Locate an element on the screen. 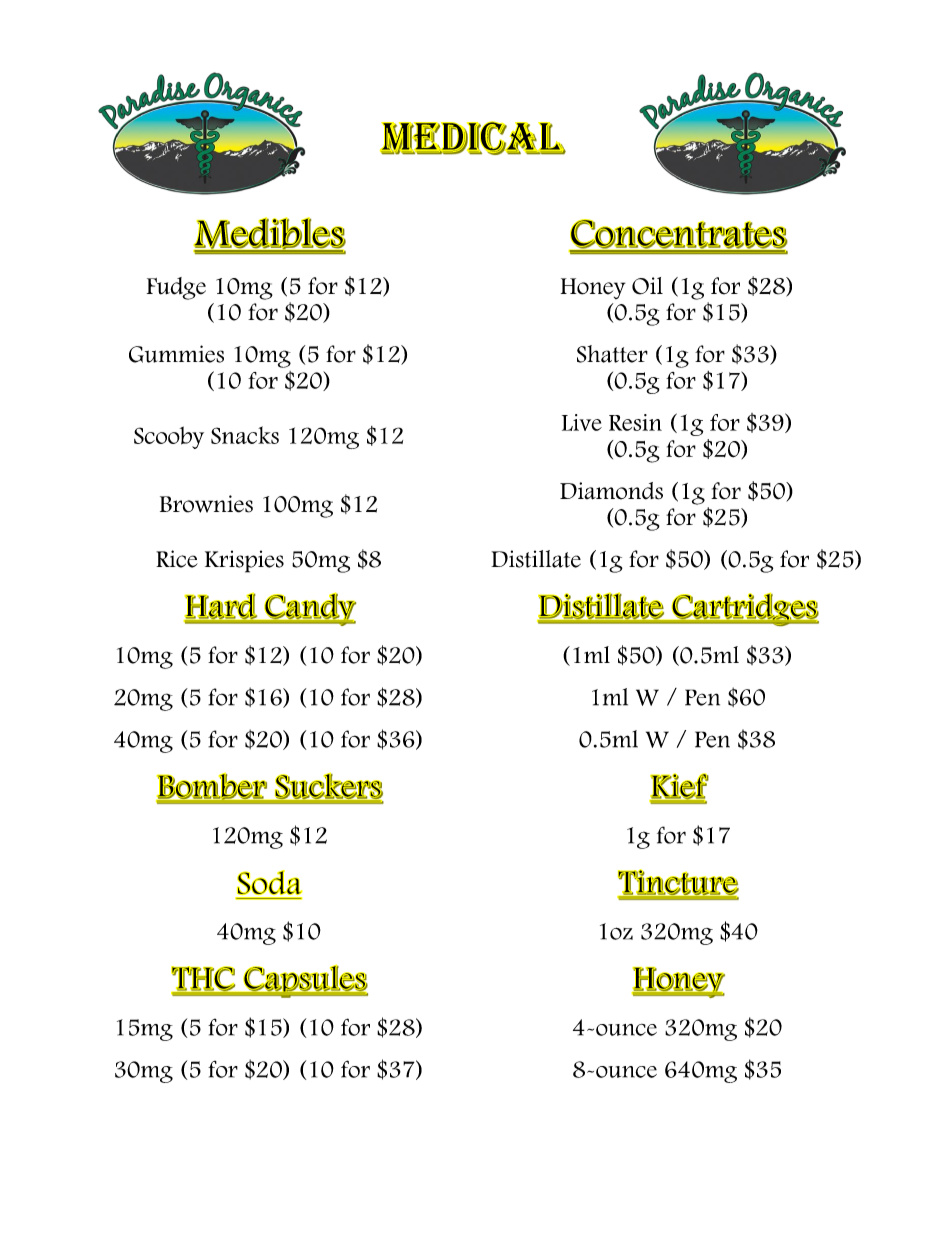 Image resolution: width=952 pixels, height=1233 pixels. Krispies is located at coordinates (244, 561).
